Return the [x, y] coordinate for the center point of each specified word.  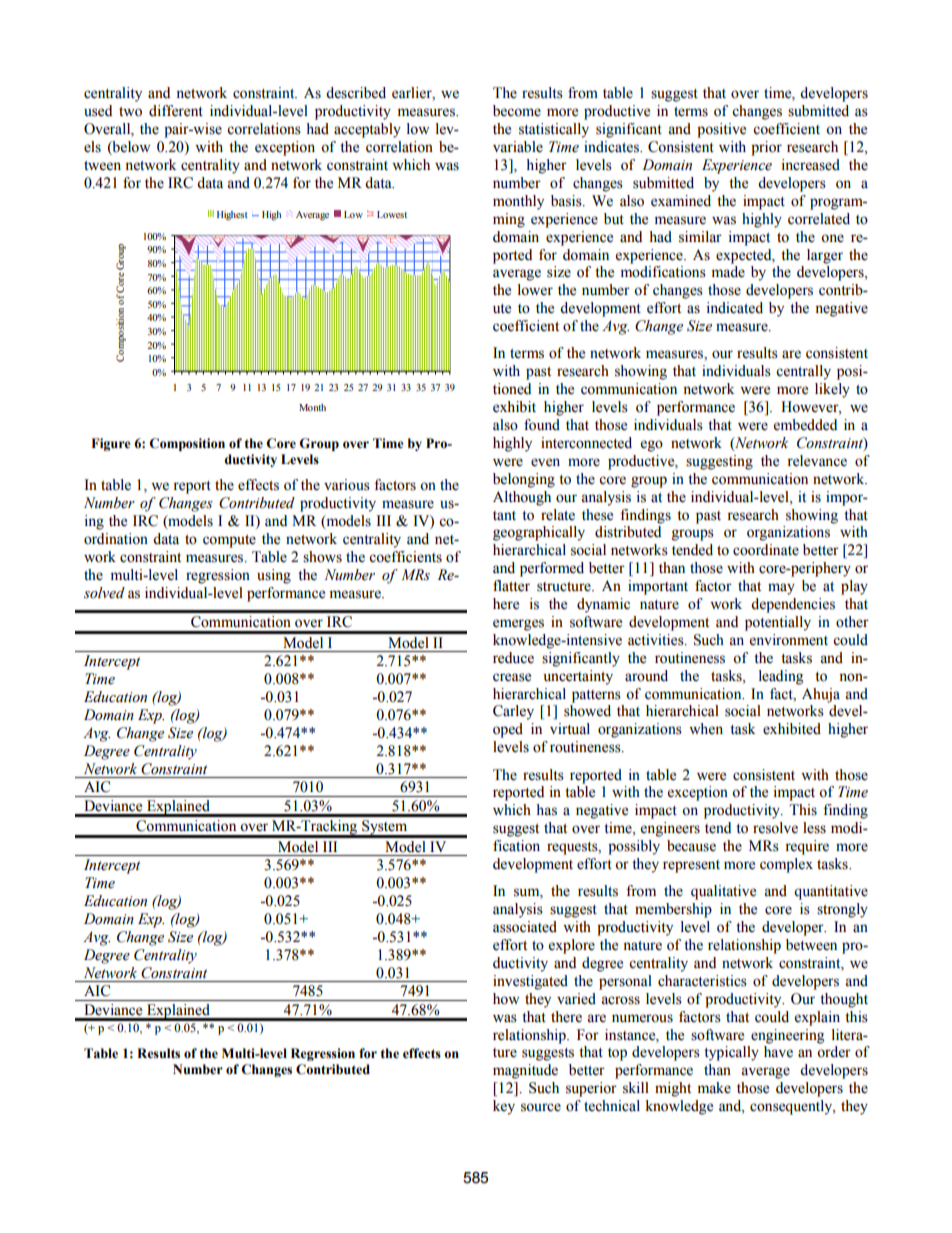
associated [525, 927]
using [274, 576]
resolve [775, 828]
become [517, 111]
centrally [803, 372]
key [504, 1107]
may [781, 589]
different [176, 111]
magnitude [525, 1071]
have [778, 1052]
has [546, 810]
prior [766, 148]
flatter [511, 586]
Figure [111, 444]
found [542, 425]
